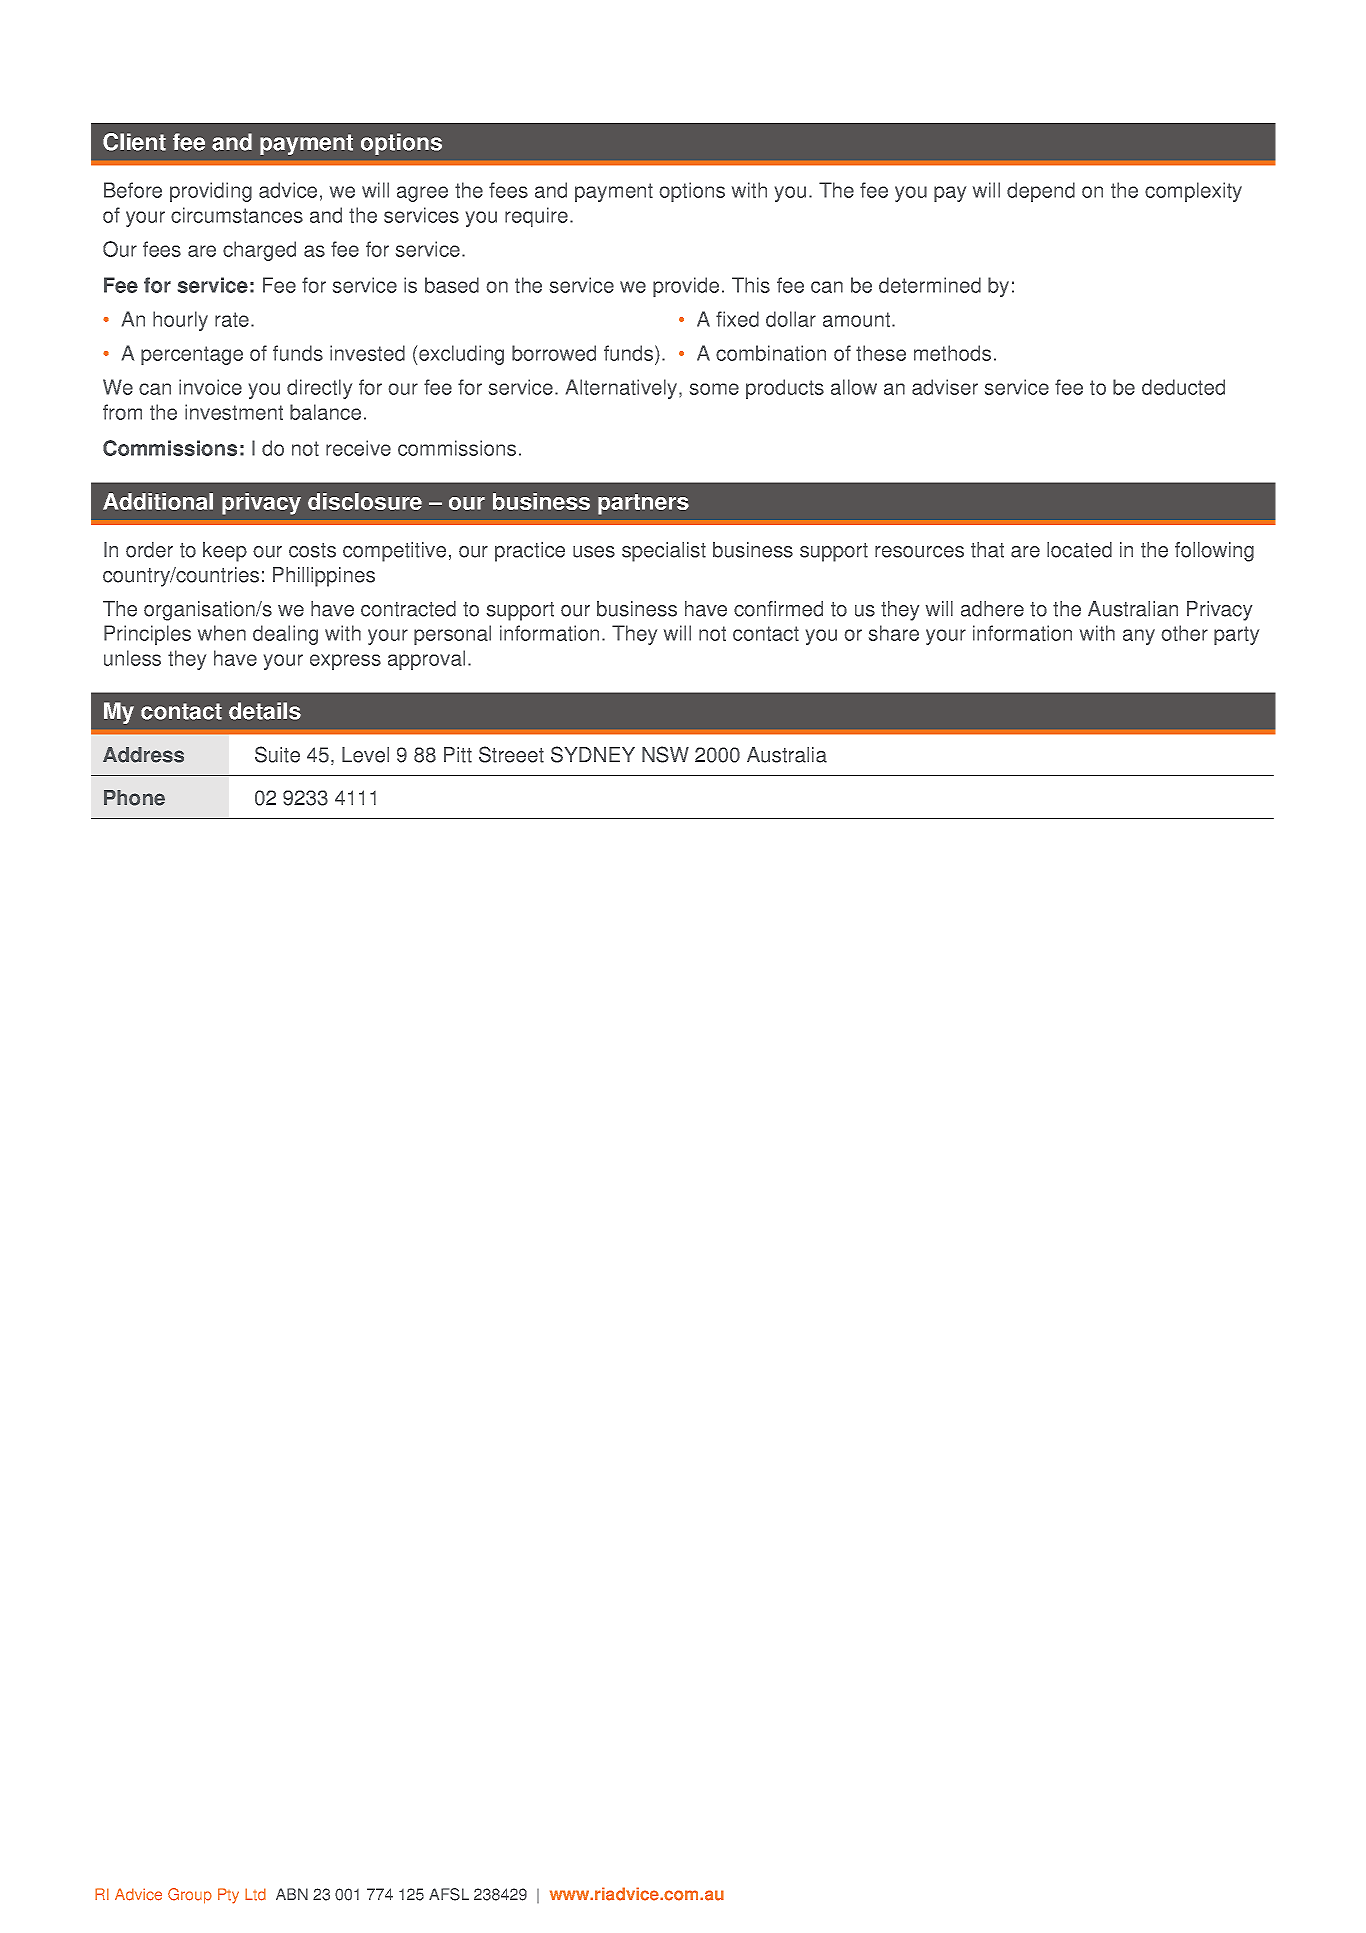 This screenshot has height=1933, width=1366. I want to click on dealing, so click(285, 635).
